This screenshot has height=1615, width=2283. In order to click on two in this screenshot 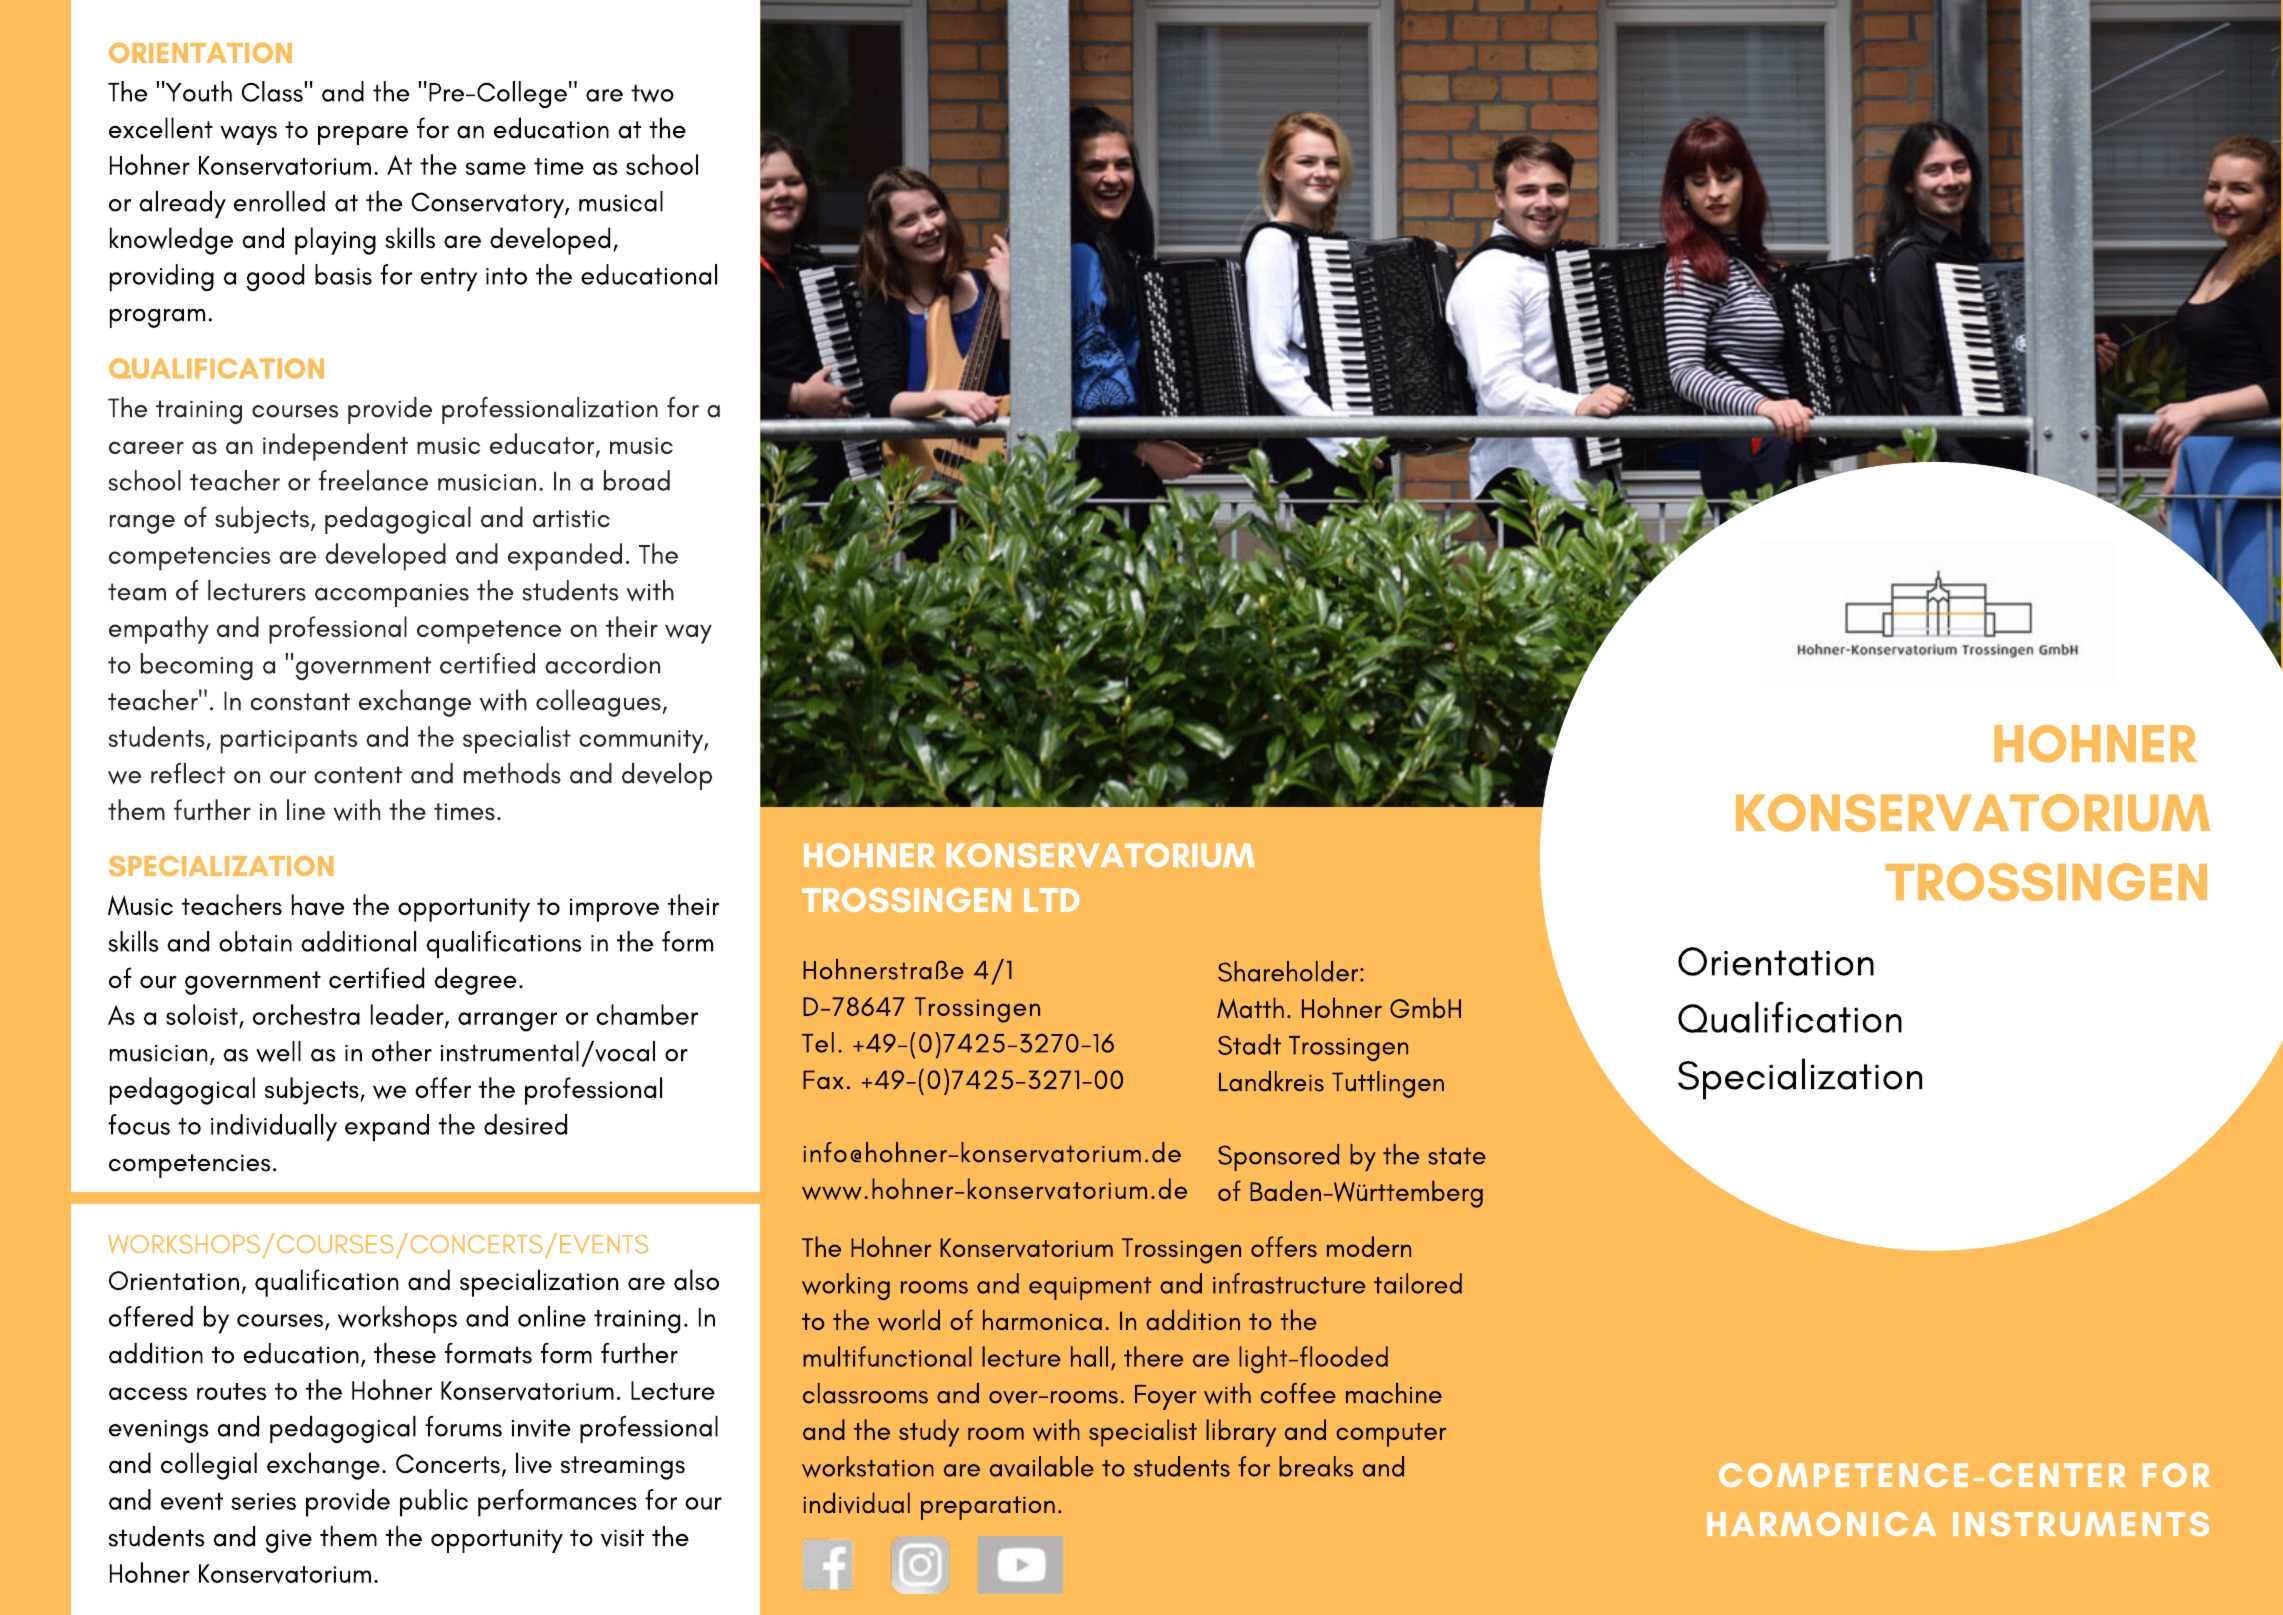, I will do `click(652, 94)`.
